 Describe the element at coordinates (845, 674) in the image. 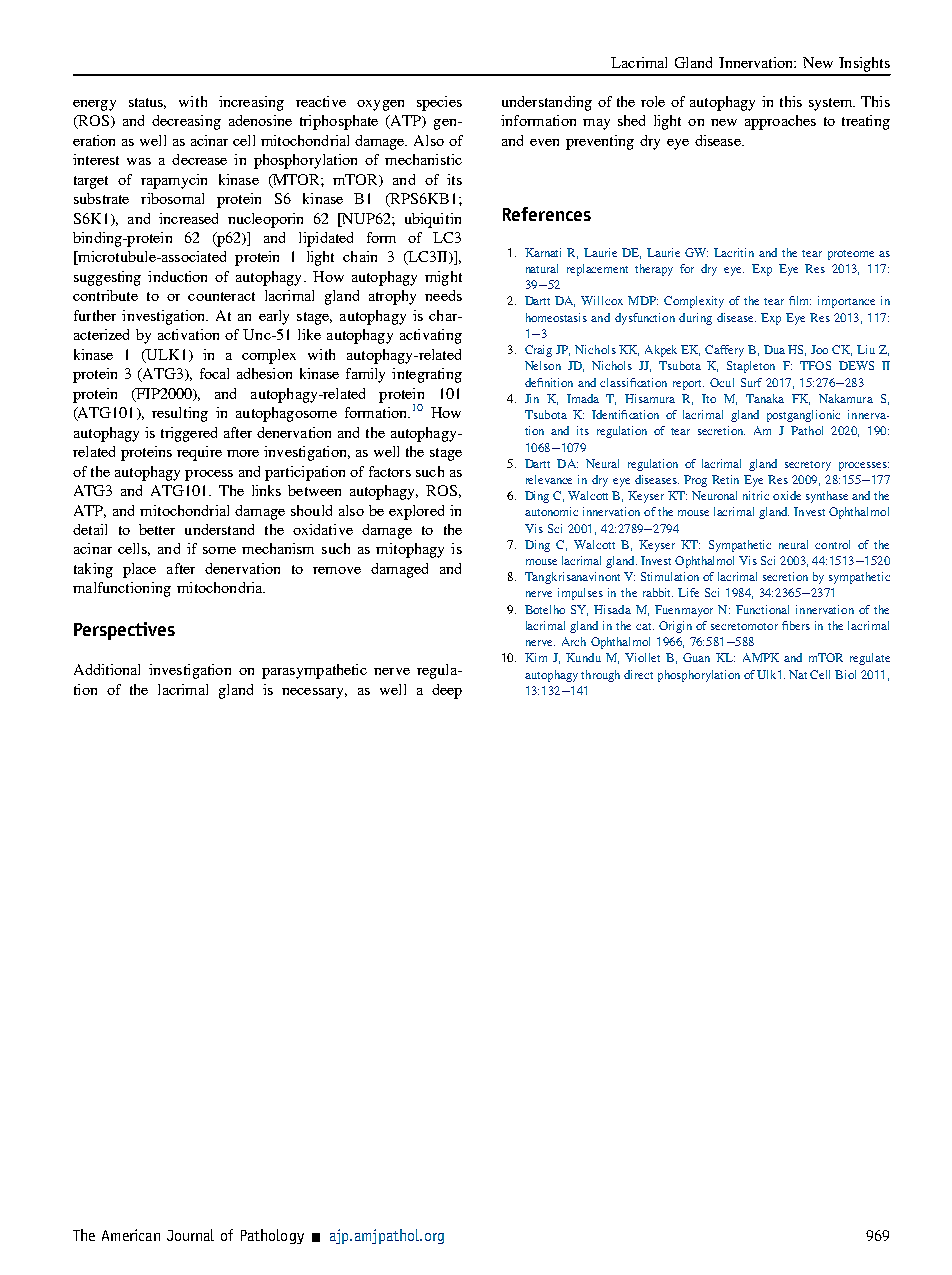

I see `Biol` at that location.
